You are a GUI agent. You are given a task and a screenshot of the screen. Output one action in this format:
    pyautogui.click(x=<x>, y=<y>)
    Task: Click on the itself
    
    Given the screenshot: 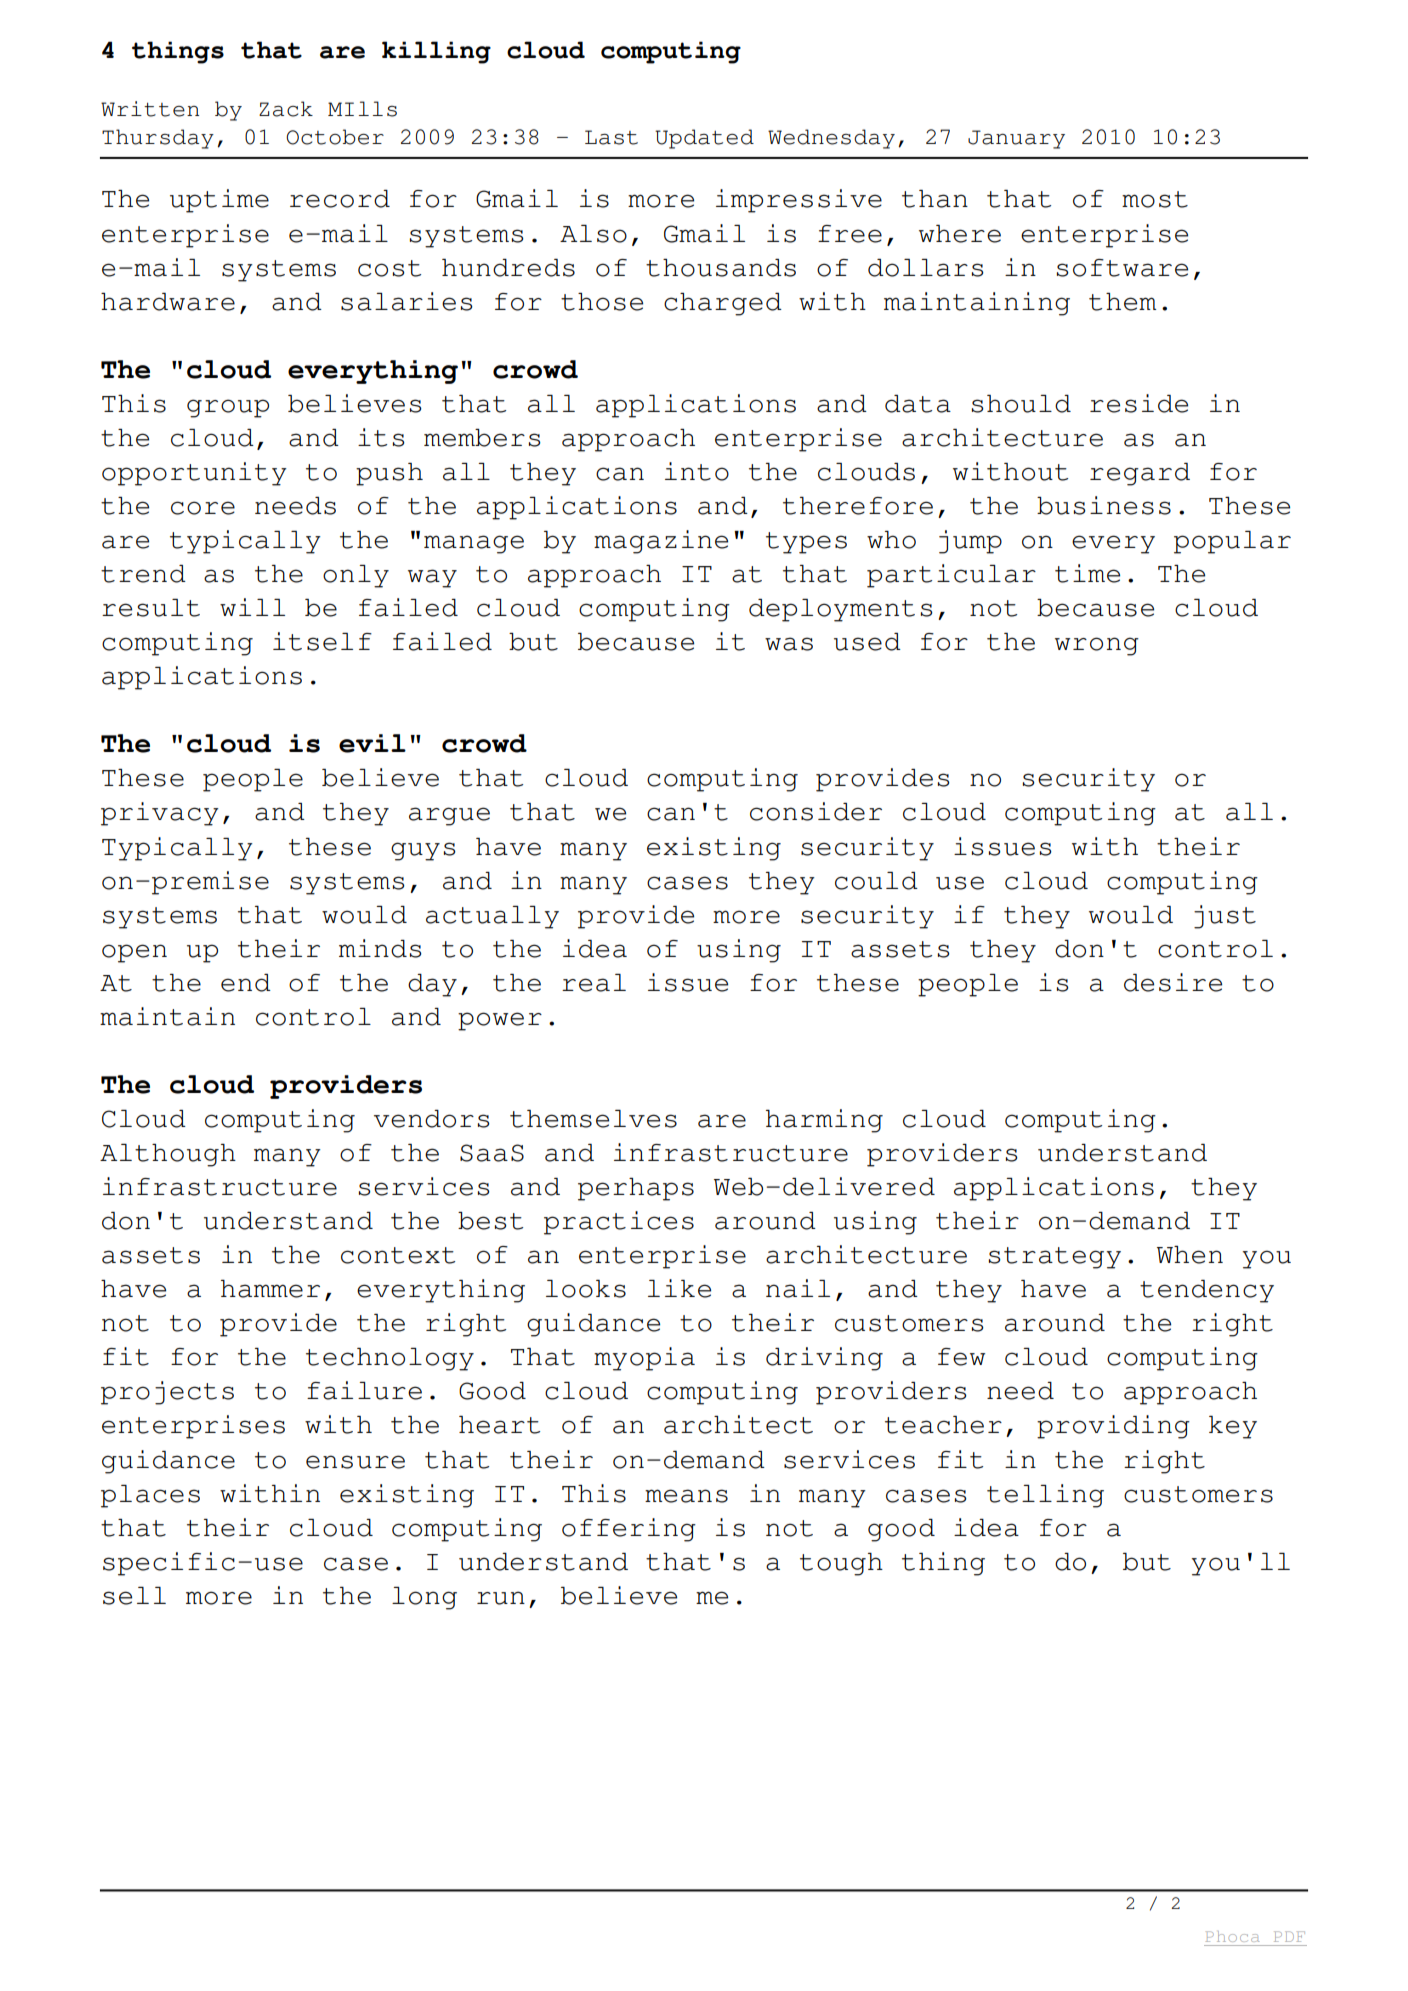 What is the action you would take?
    pyautogui.click(x=322, y=641)
